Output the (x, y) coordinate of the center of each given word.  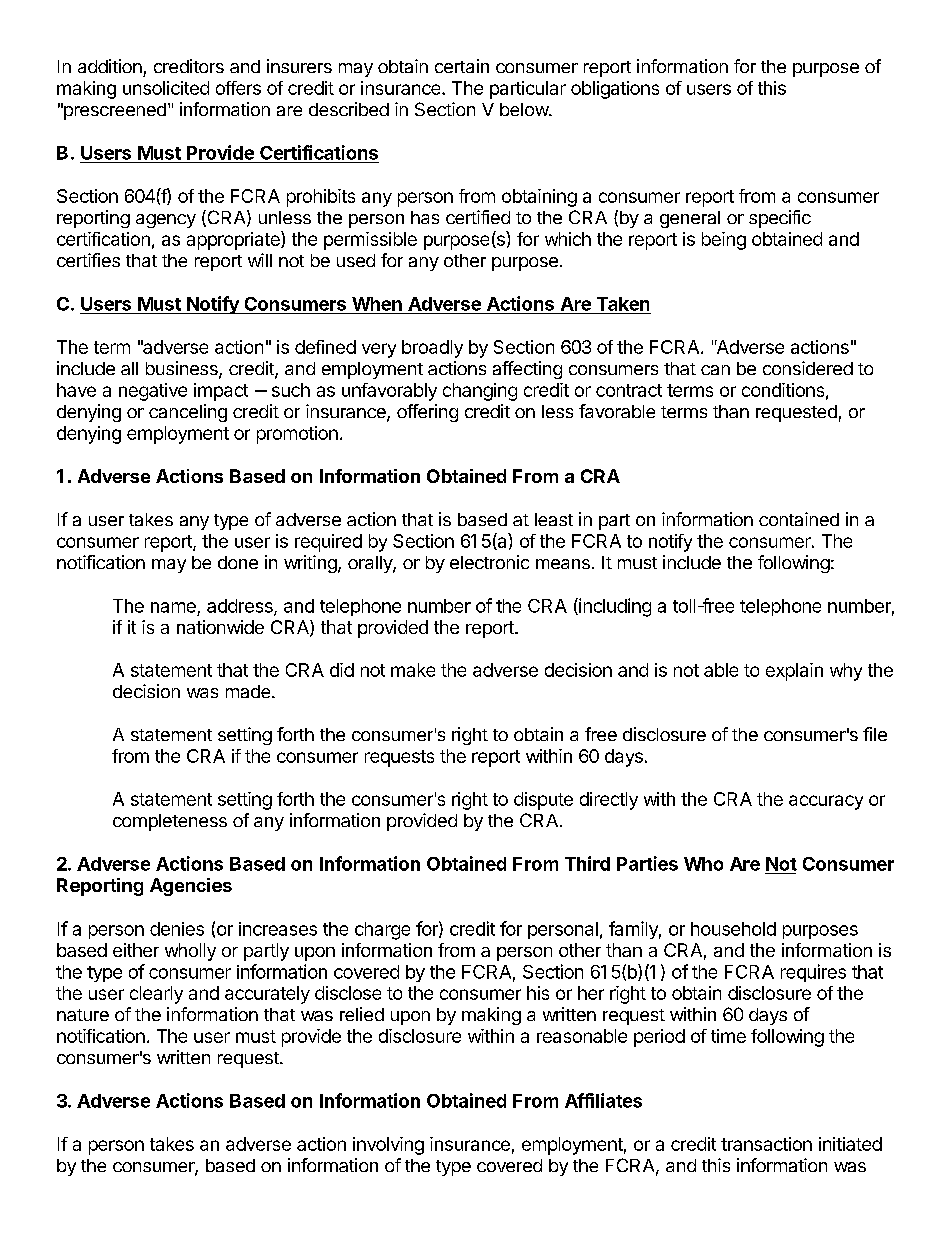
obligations (615, 90)
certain (462, 66)
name (173, 607)
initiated (850, 1144)
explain (794, 672)
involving (388, 1146)
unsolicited (166, 88)
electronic (489, 562)
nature (83, 1015)
